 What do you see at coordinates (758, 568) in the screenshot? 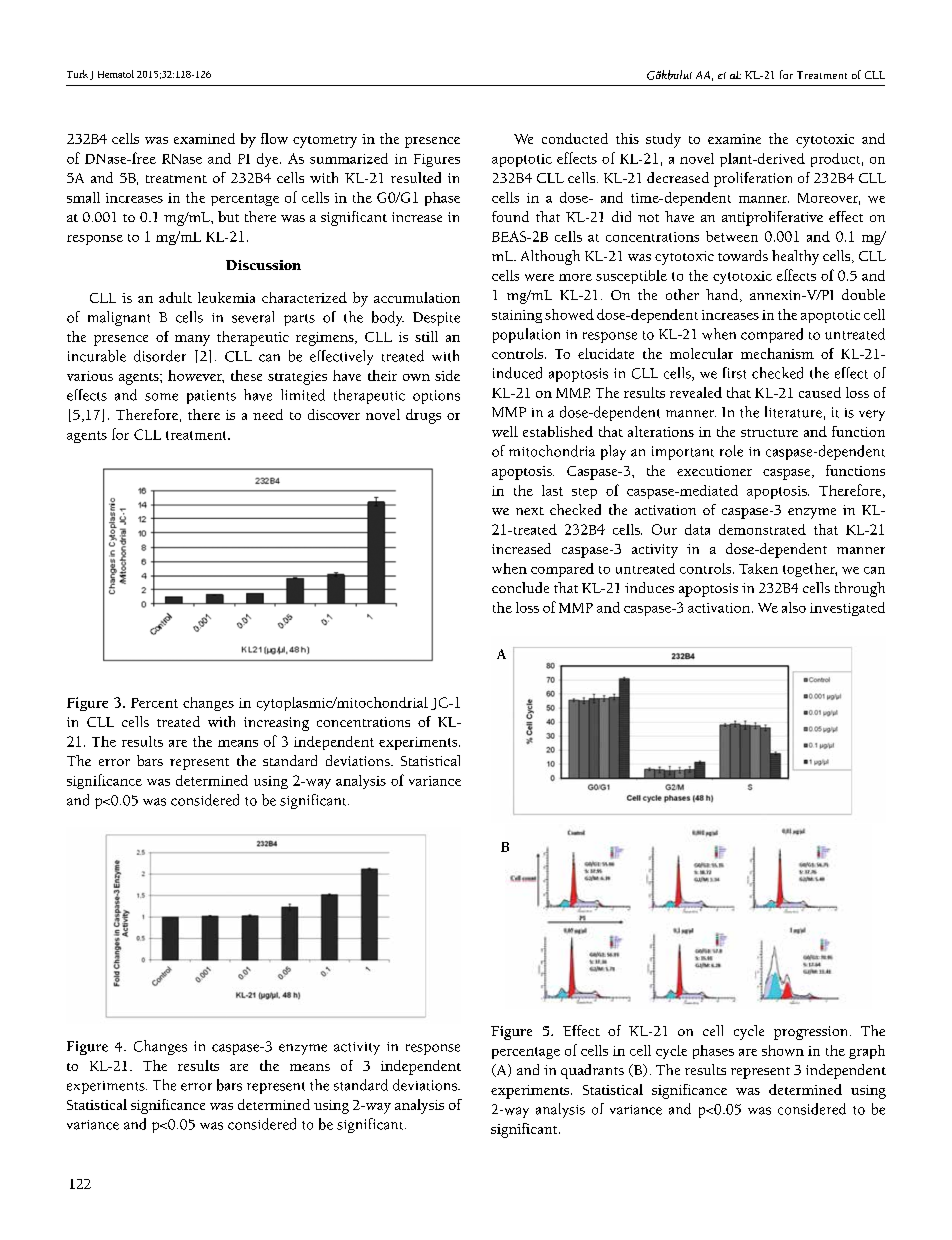
I see `Taken` at bounding box center [758, 568].
